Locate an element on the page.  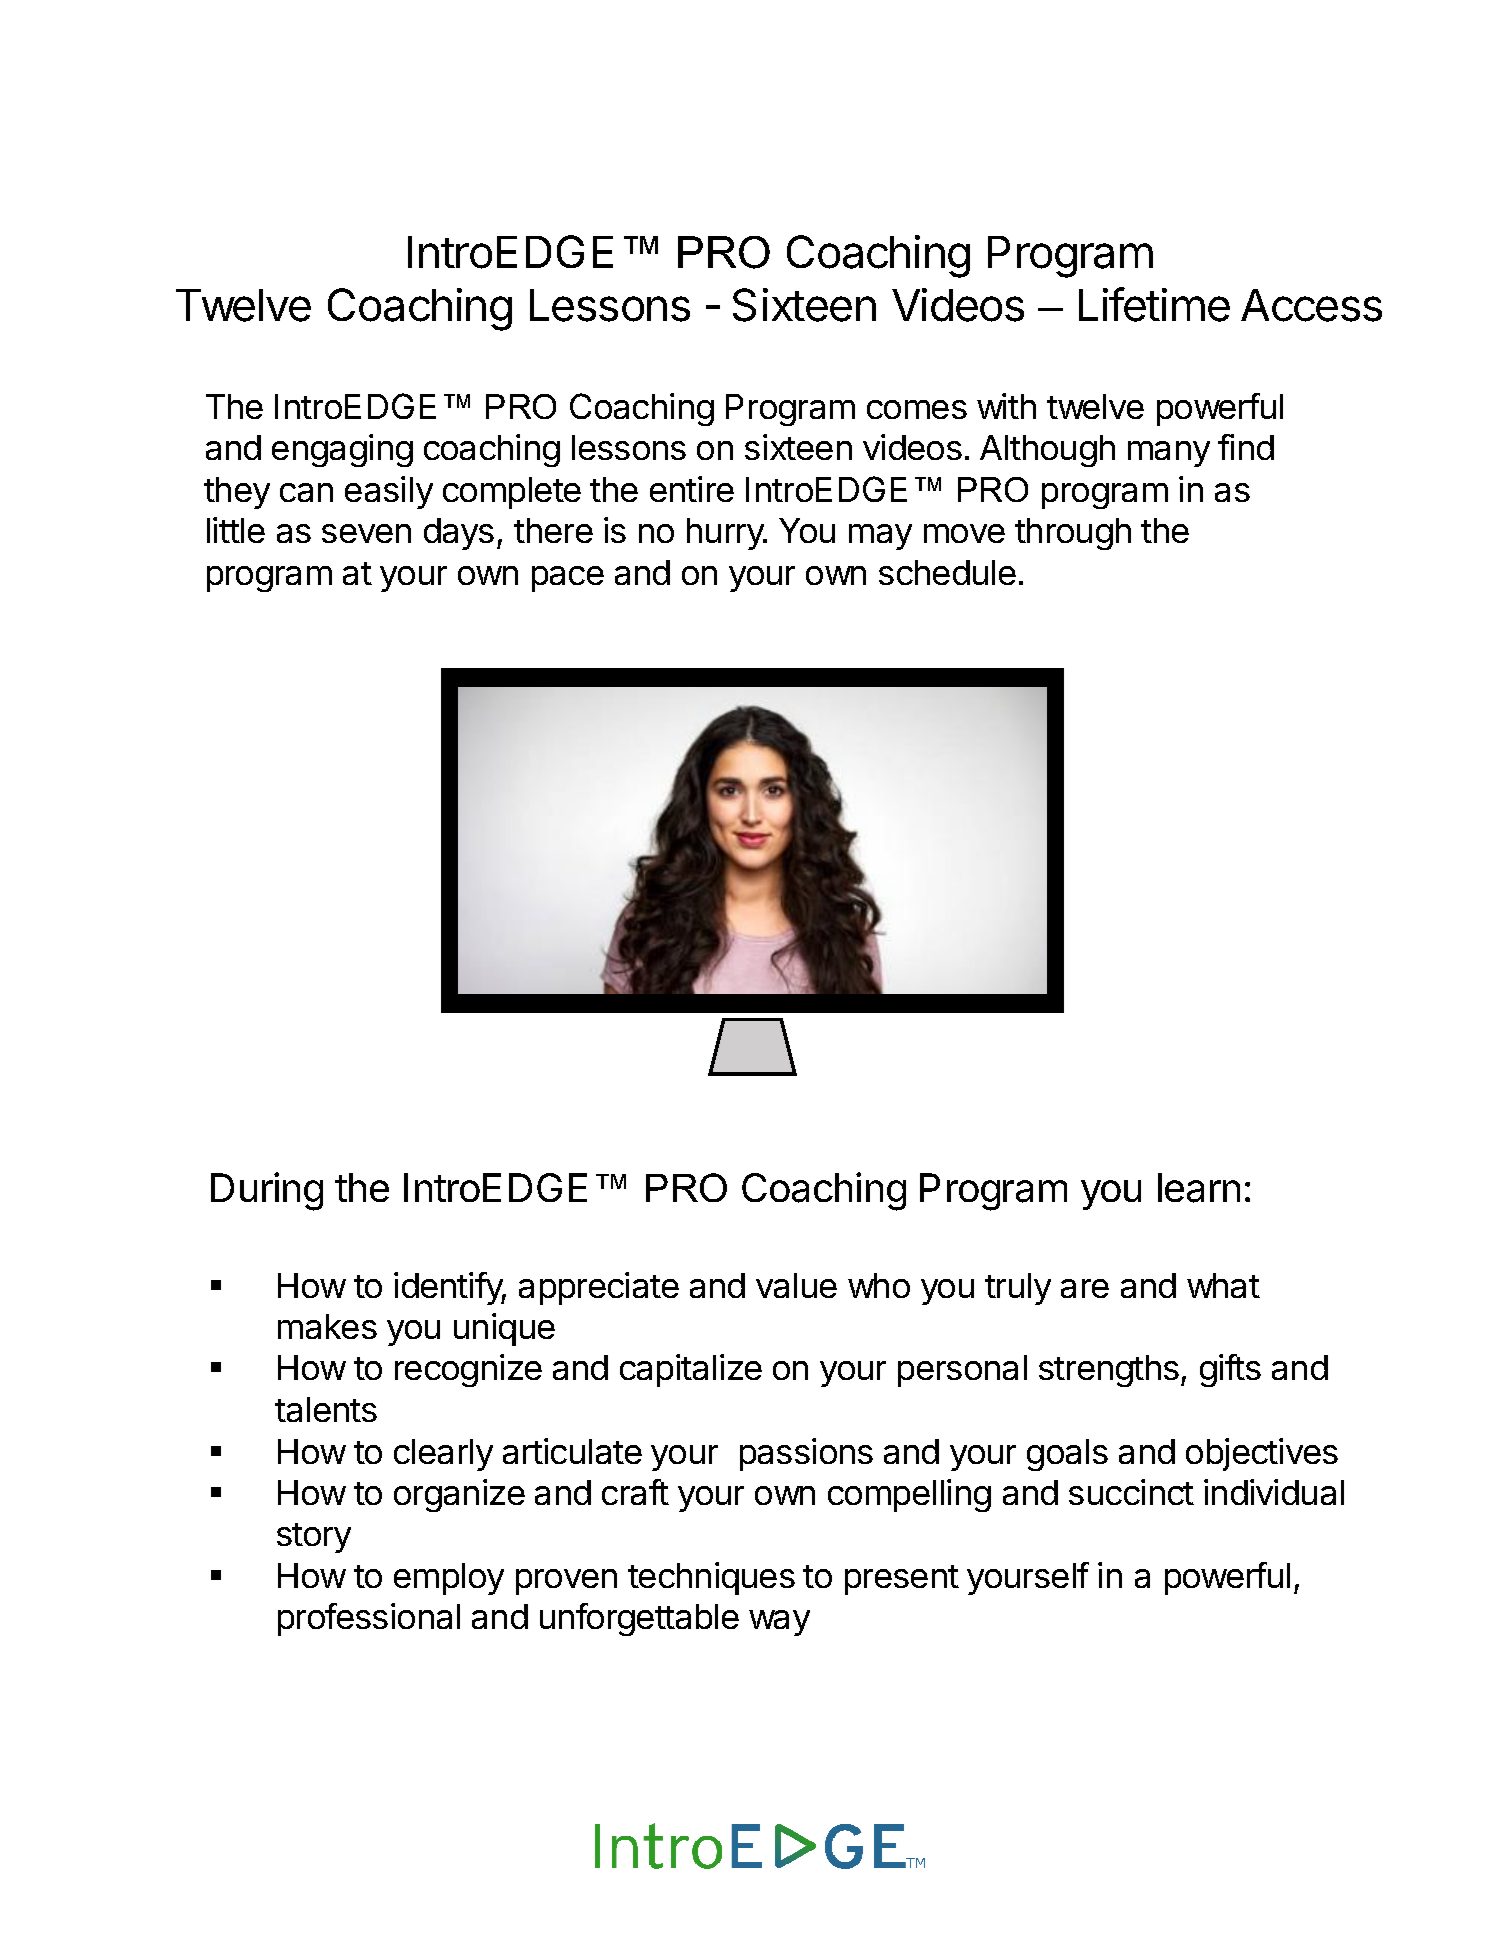
comes is located at coordinates (917, 409).
